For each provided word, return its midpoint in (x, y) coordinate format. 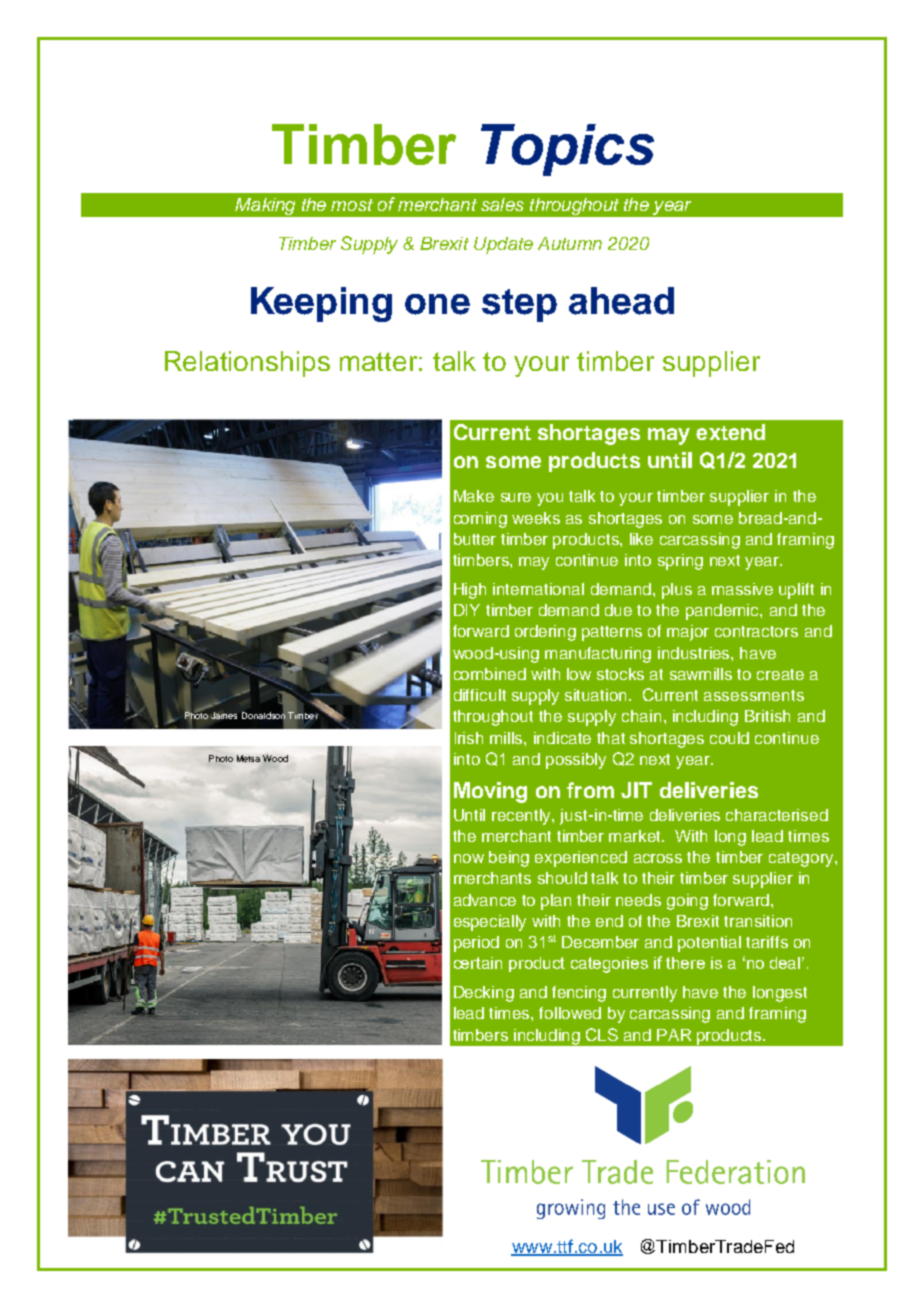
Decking (484, 994)
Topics (567, 150)
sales (502, 204)
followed (570, 1013)
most (352, 205)
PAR (674, 1035)
